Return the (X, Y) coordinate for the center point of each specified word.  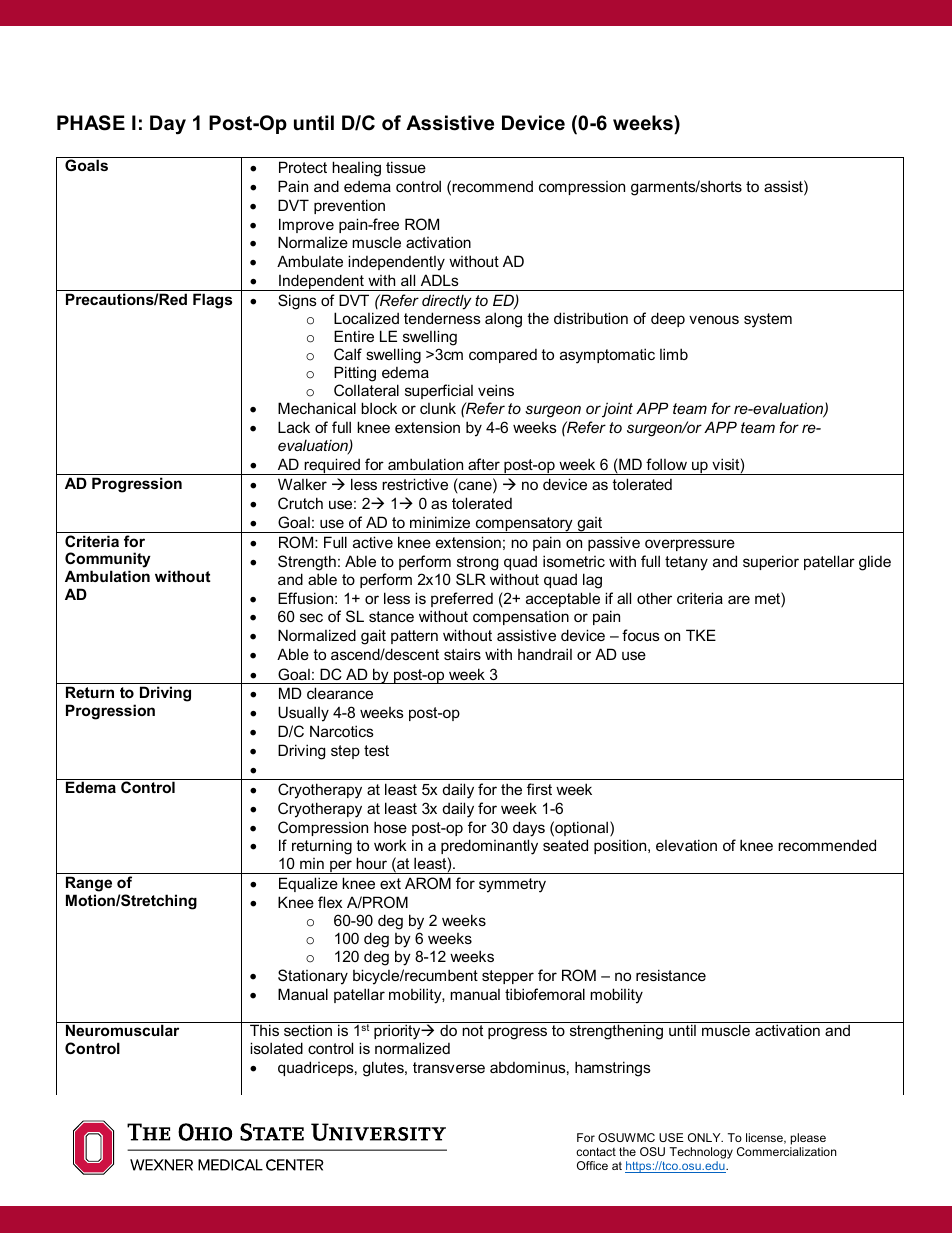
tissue (406, 167)
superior (771, 562)
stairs (462, 654)
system (768, 320)
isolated (276, 1048)
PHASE (91, 123)
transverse (449, 1067)
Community (108, 560)
